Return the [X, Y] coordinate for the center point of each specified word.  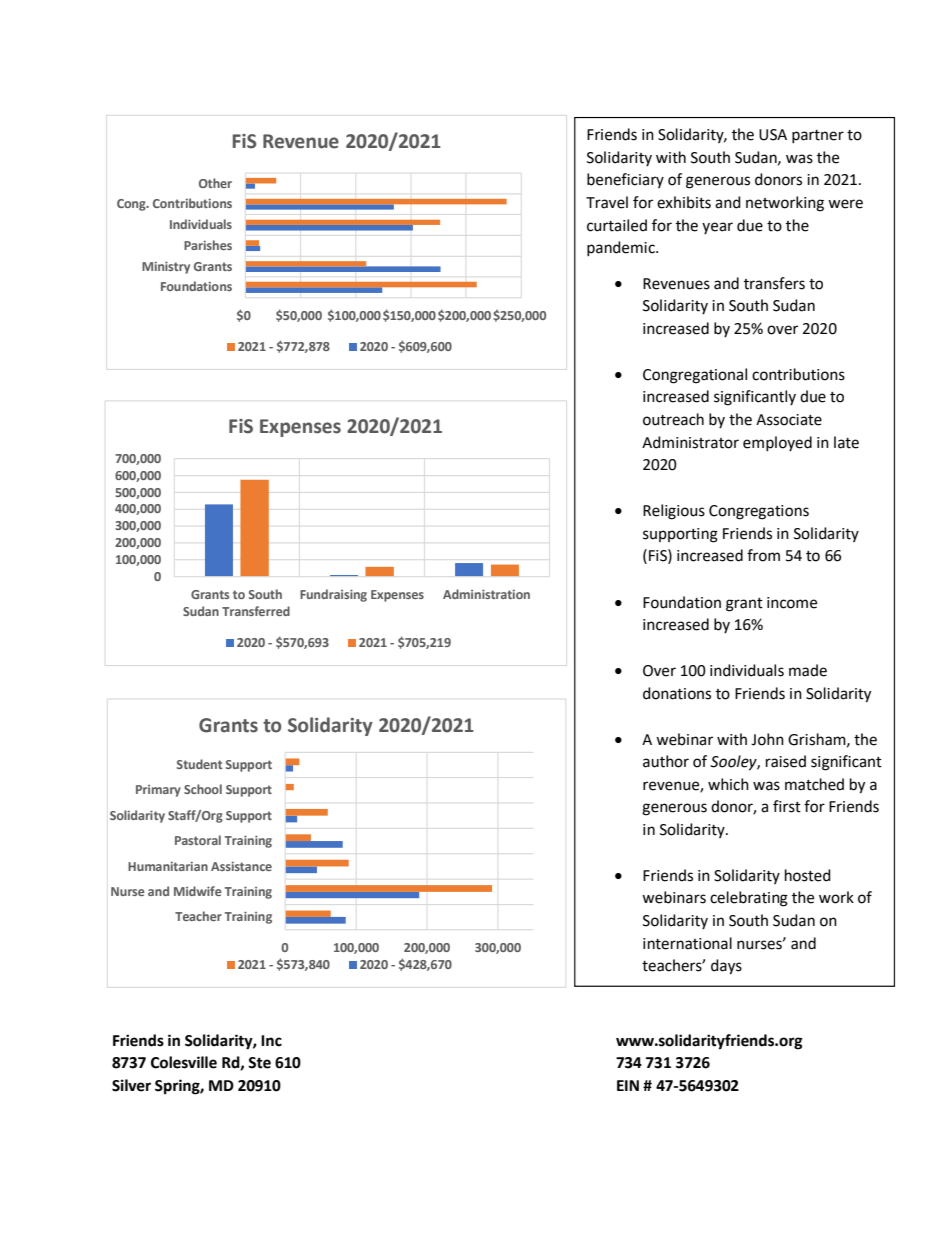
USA [773, 135]
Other [215, 183]
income [792, 603]
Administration [486, 594]
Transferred [256, 611]
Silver [131, 1085]
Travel [607, 202]
